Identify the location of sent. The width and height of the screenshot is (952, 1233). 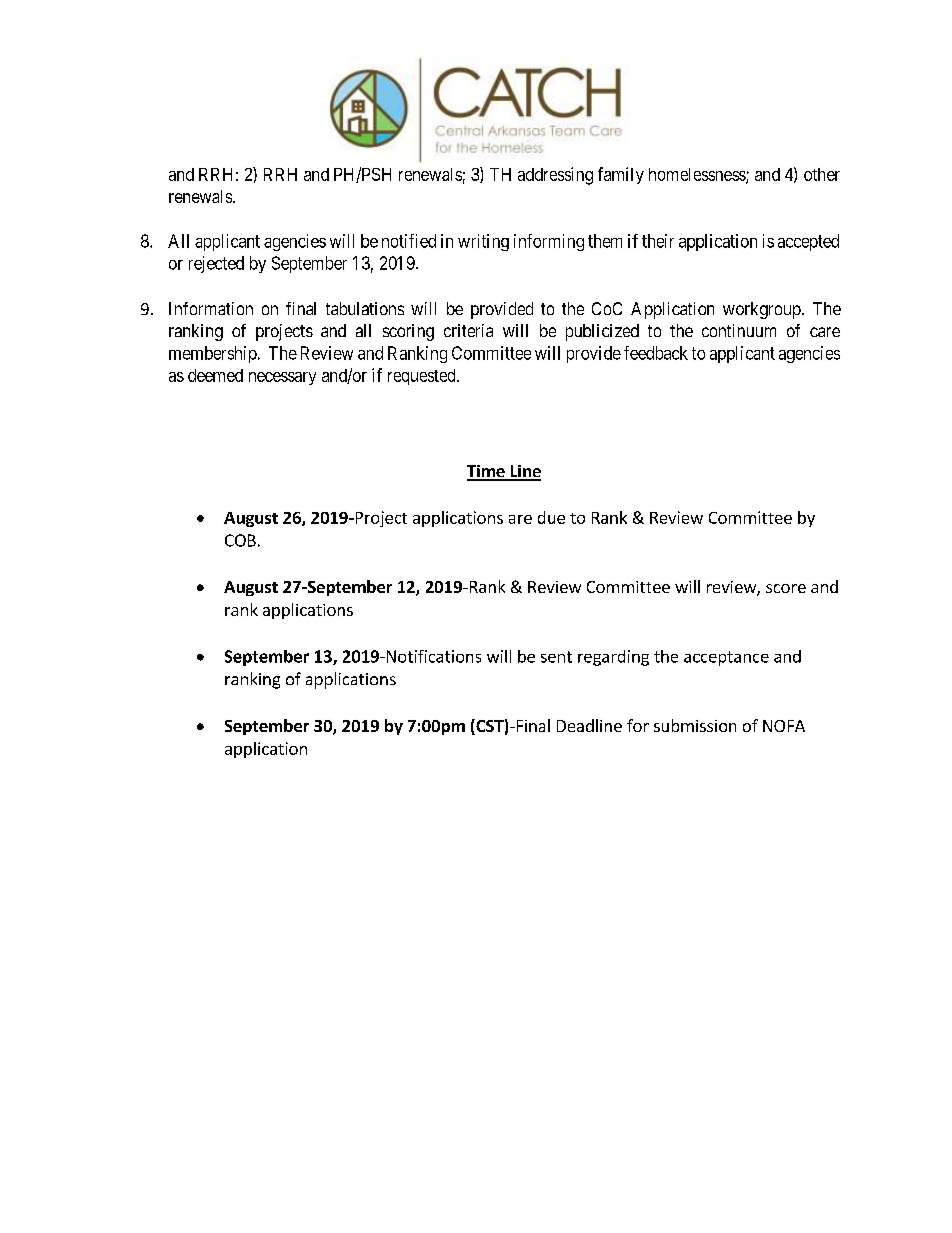
(556, 657).
